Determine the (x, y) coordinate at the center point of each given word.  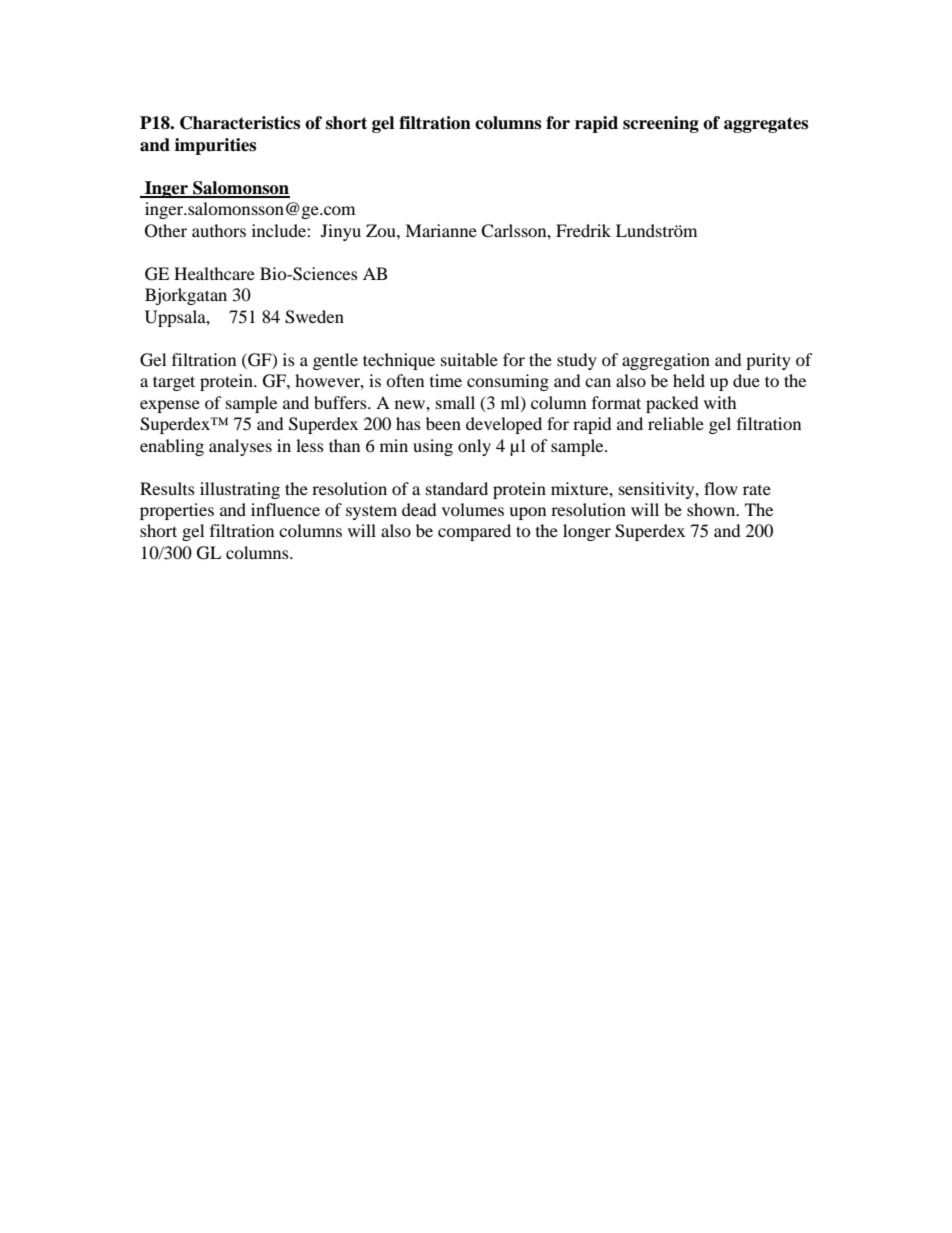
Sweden (314, 317)
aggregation (666, 361)
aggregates (766, 125)
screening (661, 124)
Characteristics (240, 123)
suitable (469, 359)
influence (285, 509)
